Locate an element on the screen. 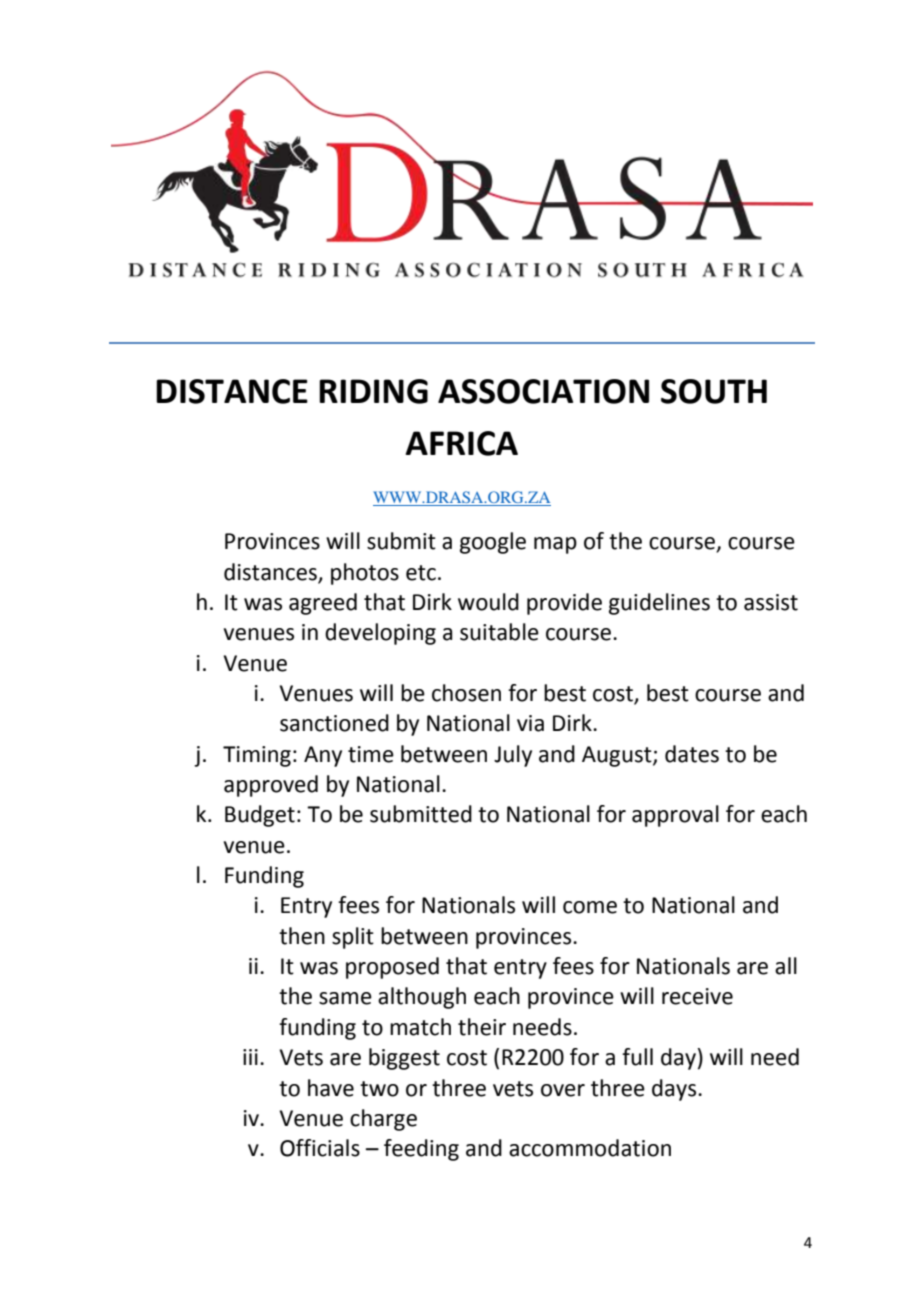  over is located at coordinates (563, 1090).
